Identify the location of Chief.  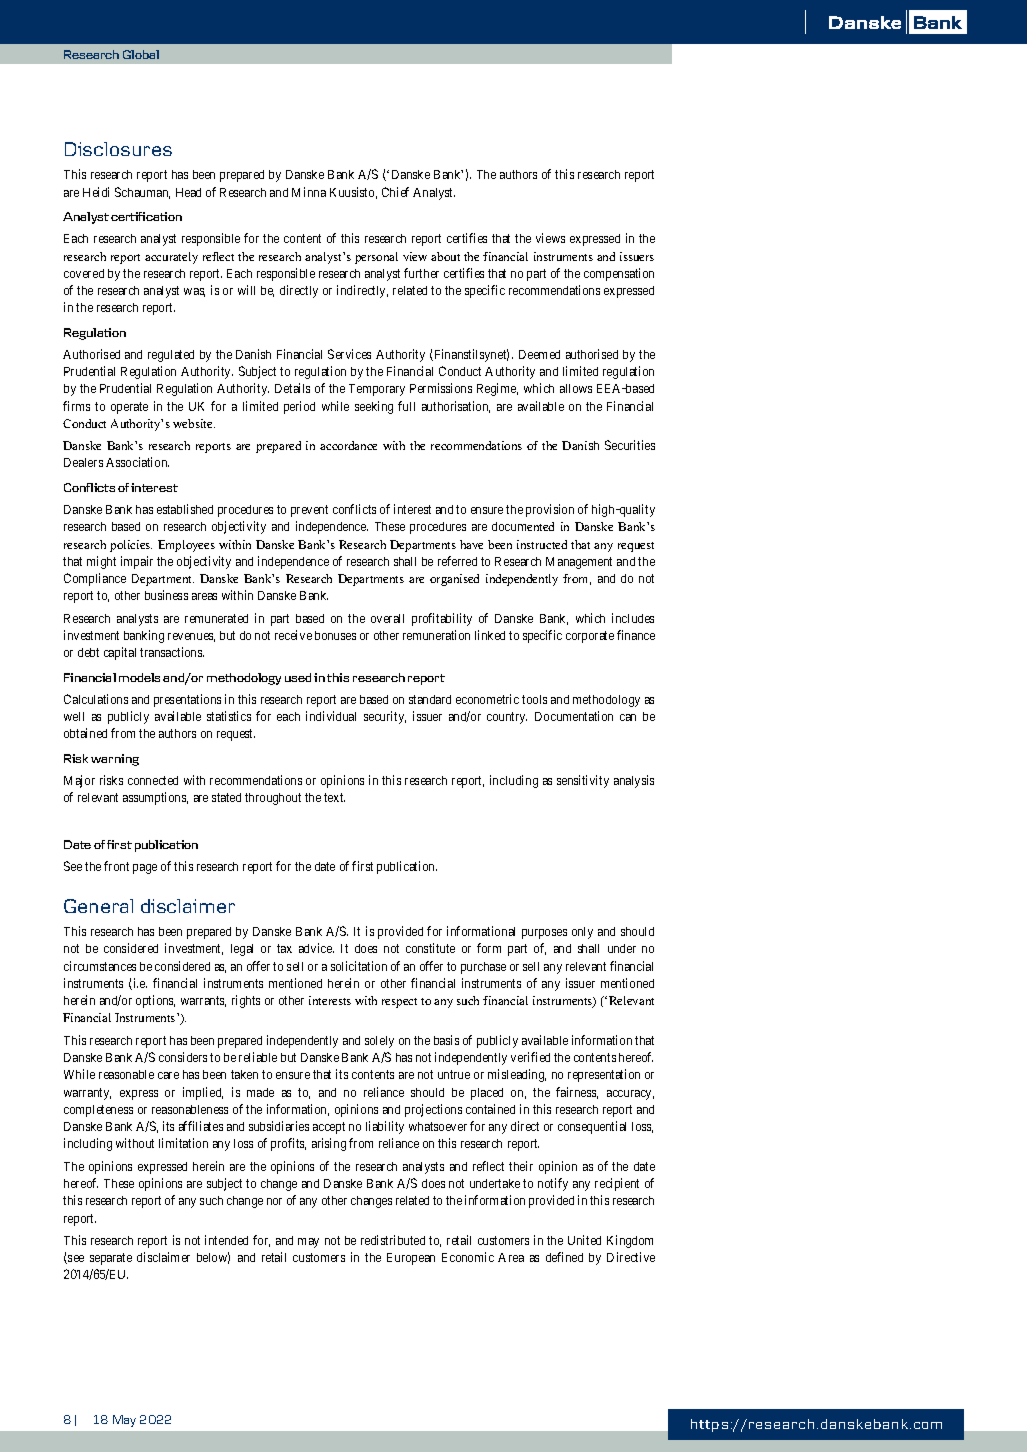
(395, 192).
